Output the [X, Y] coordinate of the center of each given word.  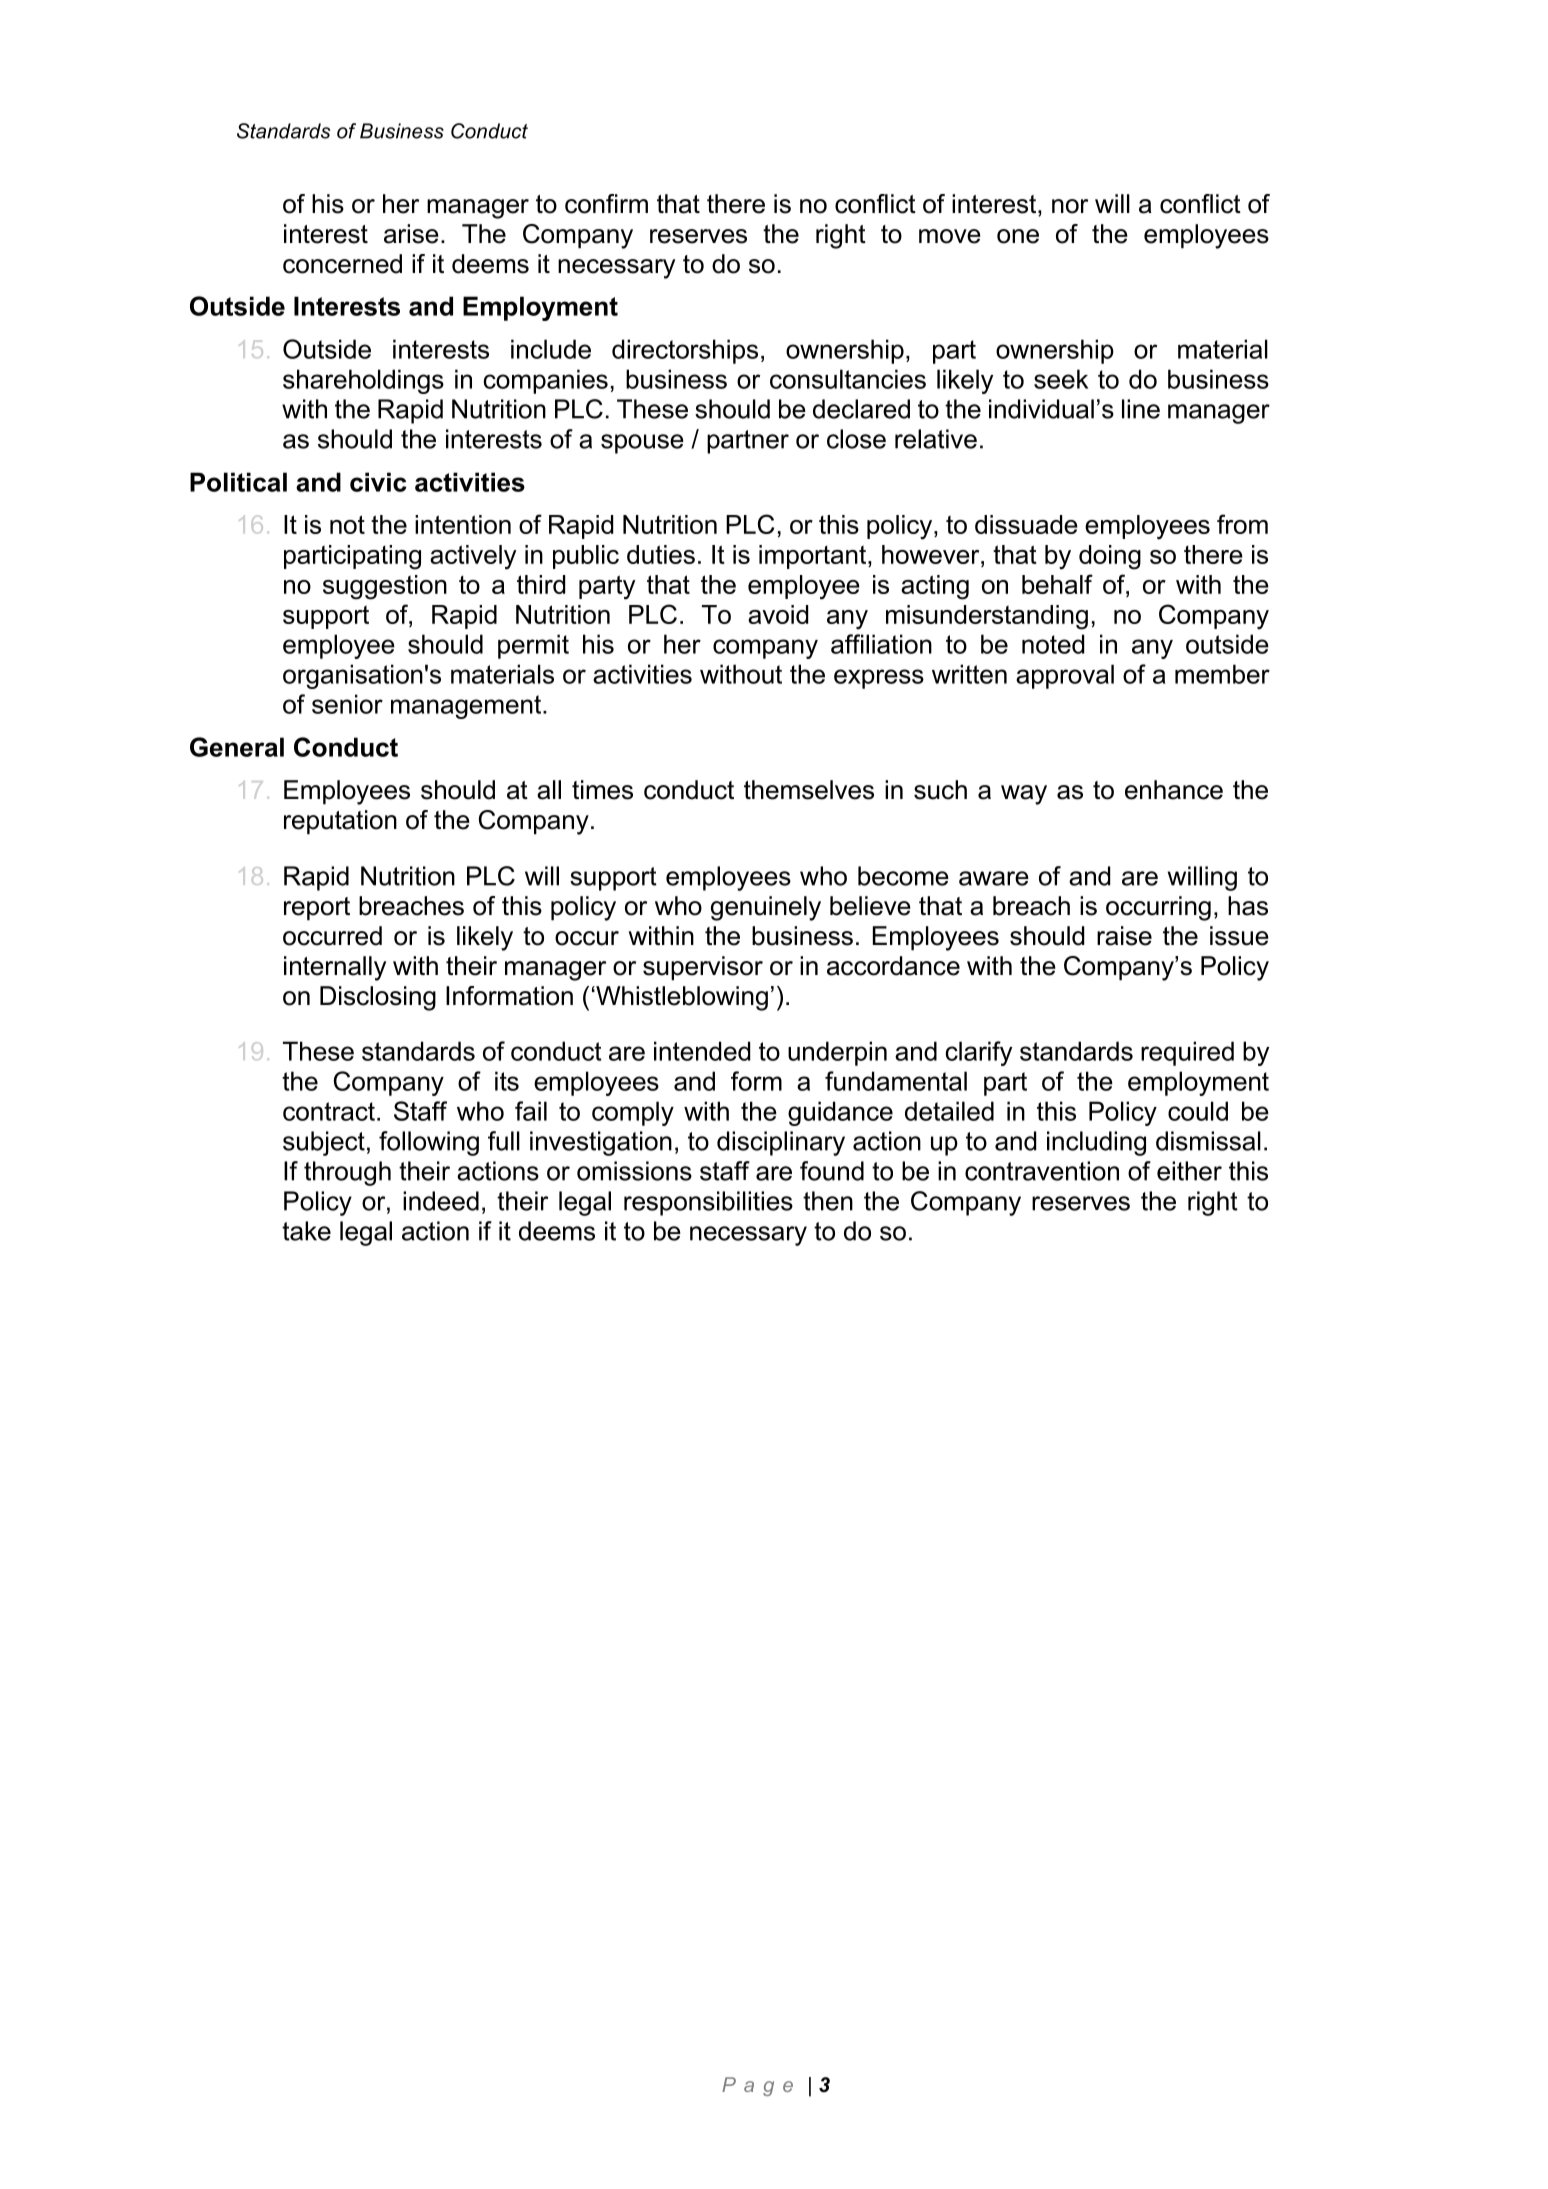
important [814, 557]
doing [1110, 557]
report [317, 909]
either [1189, 1171]
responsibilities [708, 1203]
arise [411, 234]
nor [1070, 206]
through [347, 1173]
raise [1124, 936]
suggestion [385, 587]
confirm [606, 204]
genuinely [766, 908]
